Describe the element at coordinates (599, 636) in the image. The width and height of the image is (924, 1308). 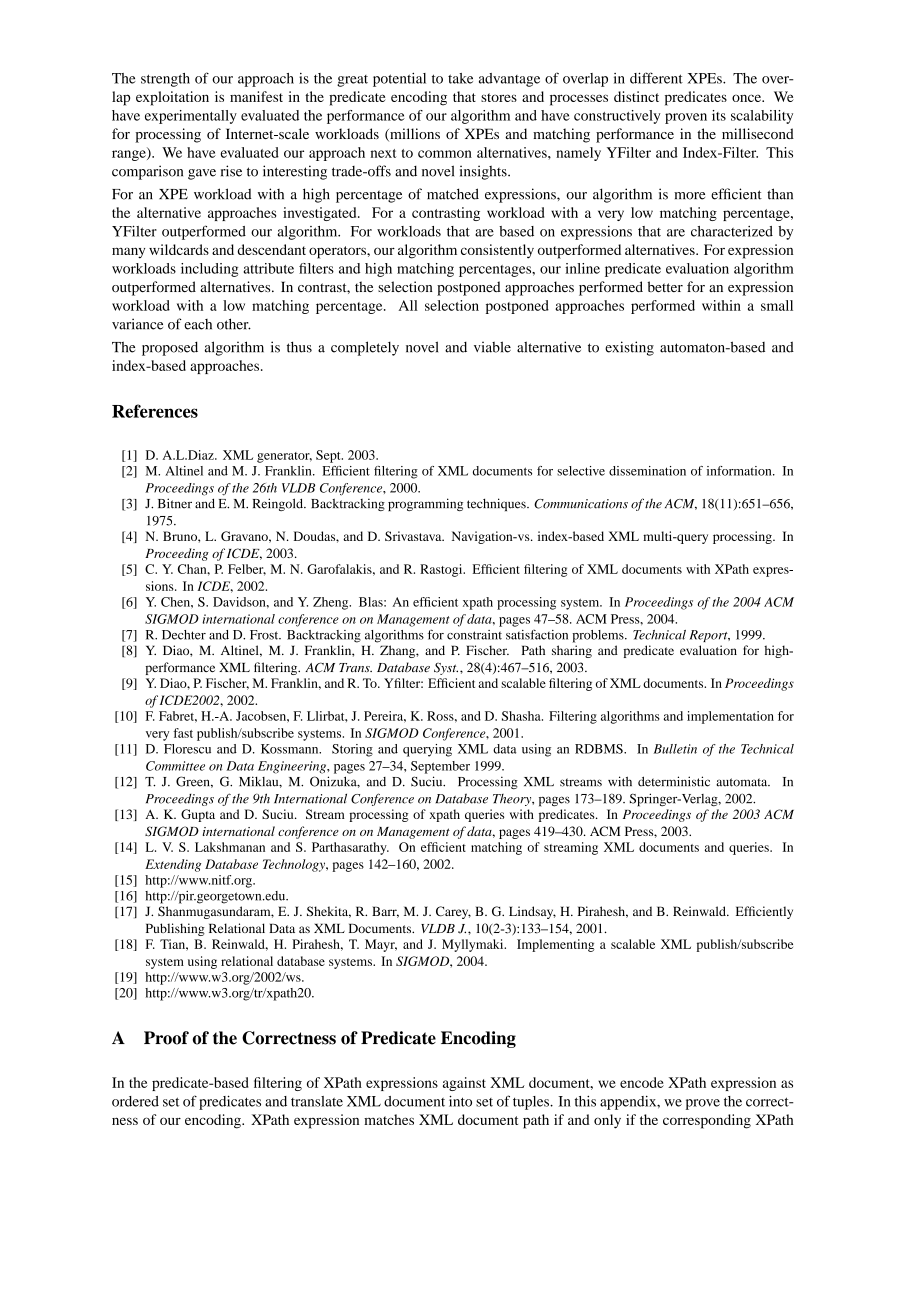
I see `problems` at that location.
